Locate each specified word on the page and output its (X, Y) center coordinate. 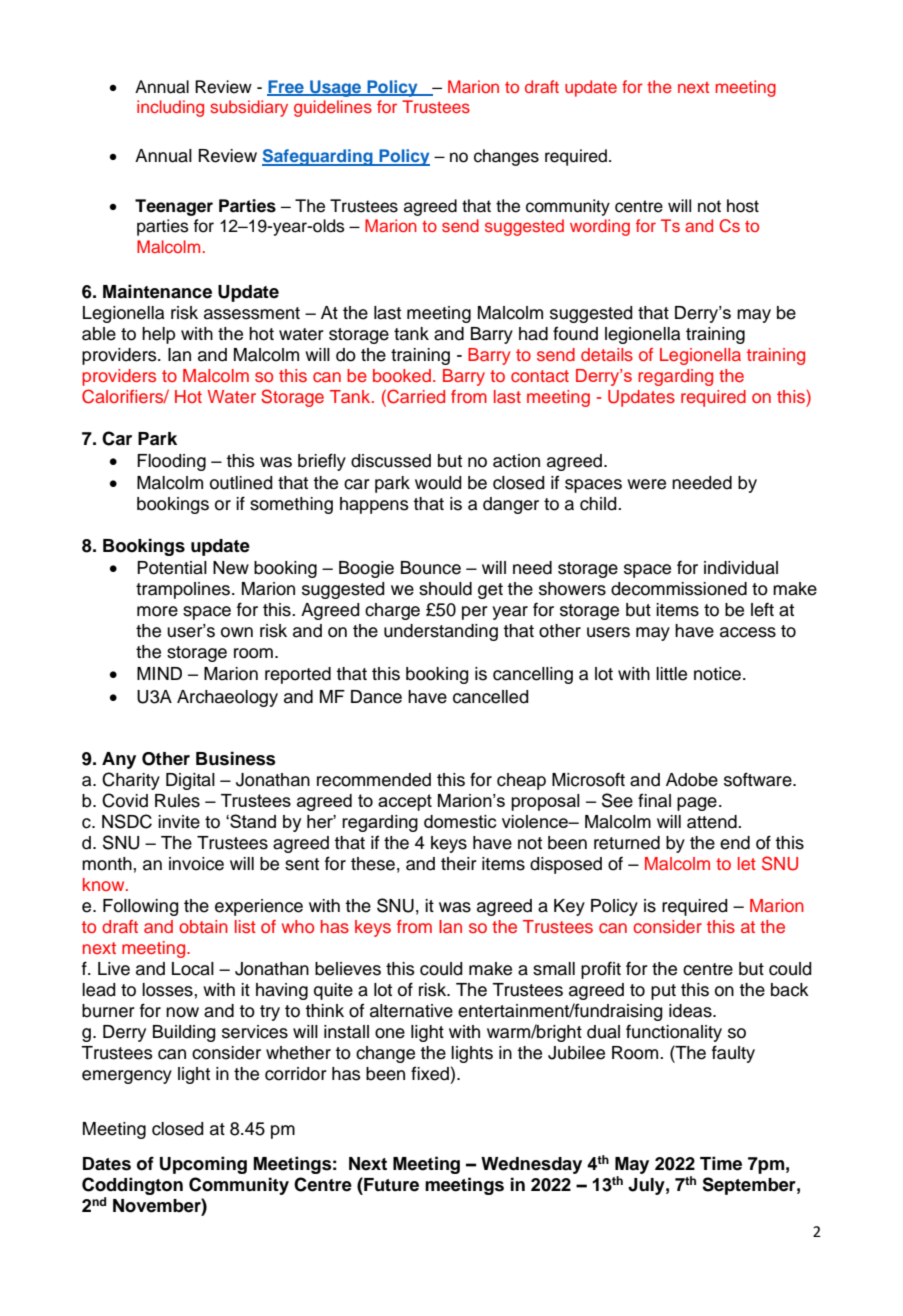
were (646, 484)
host (743, 206)
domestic (460, 821)
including (170, 108)
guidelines (333, 108)
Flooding (171, 462)
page (697, 804)
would (438, 483)
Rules (177, 801)
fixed (430, 1073)
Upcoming (203, 1165)
